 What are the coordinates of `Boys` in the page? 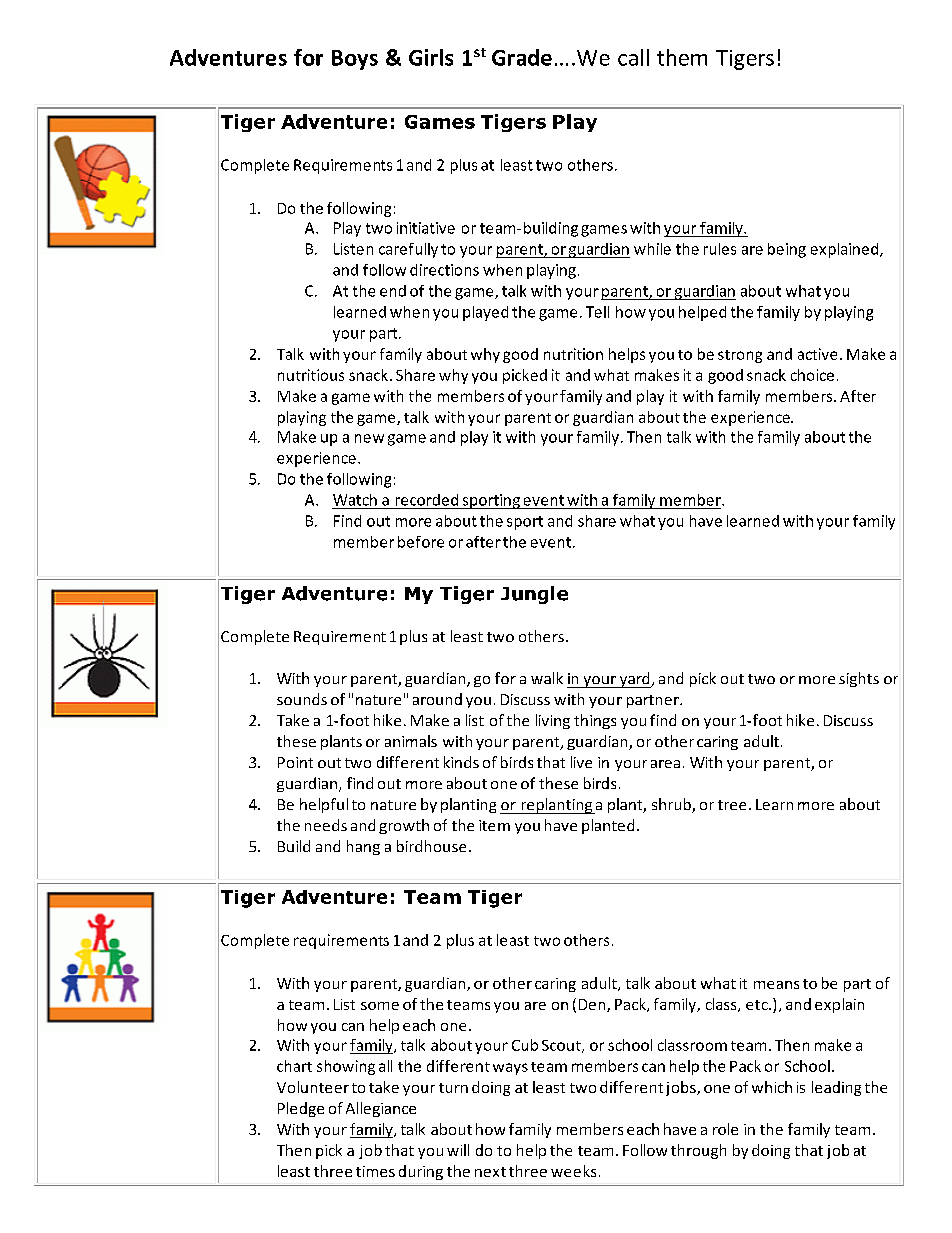 It's located at (355, 60).
